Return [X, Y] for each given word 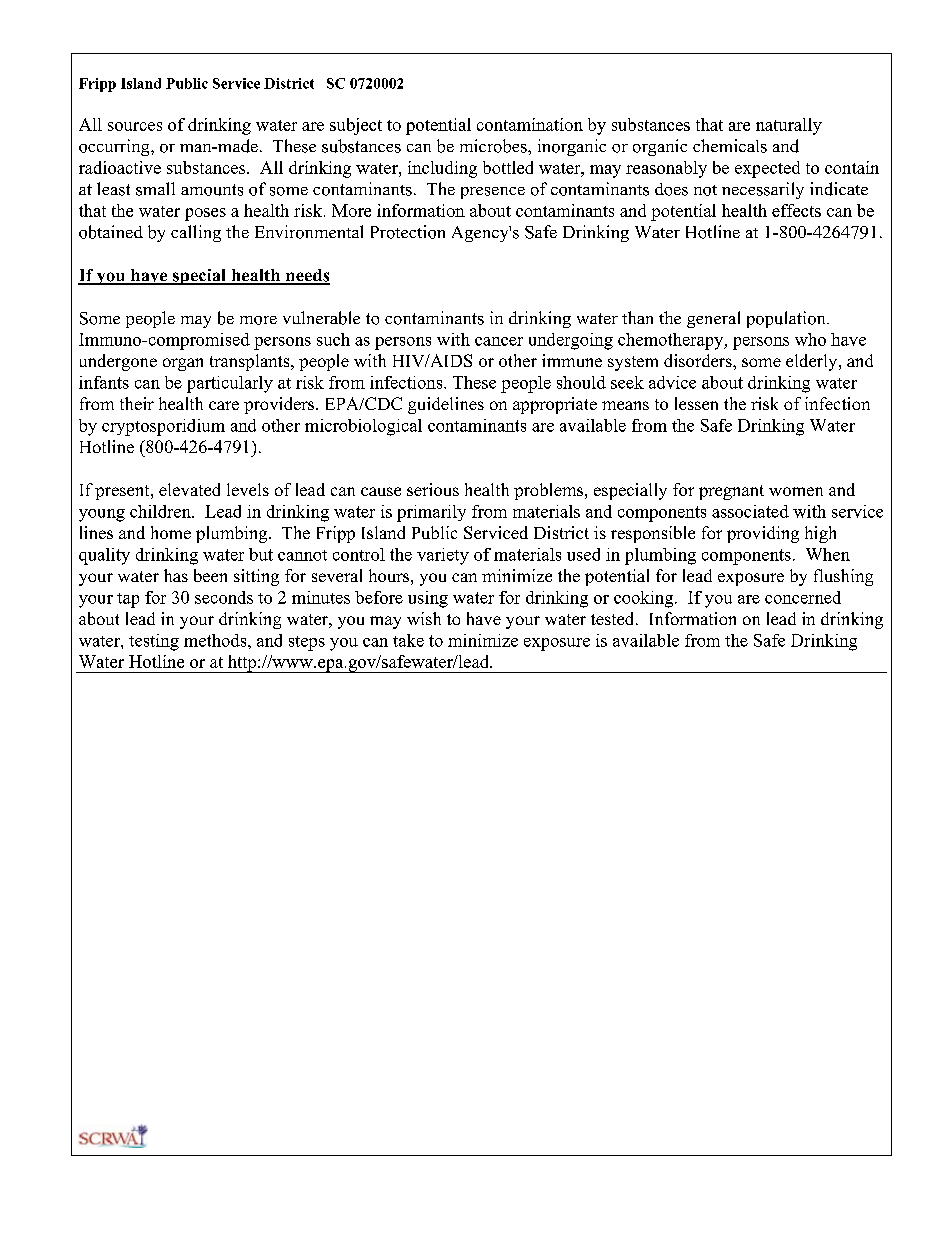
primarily [431, 513]
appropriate [555, 405]
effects [796, 210]
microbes [494, 146]
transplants [251, 362]
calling [196, 233]
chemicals [730, 146]
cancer [499, 341]
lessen [696, 403]
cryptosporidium [163, 427]
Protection [408, 232]
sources [135, 126]
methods [216, 640]
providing [763, 534]
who [810, 339]
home [171, 532]
